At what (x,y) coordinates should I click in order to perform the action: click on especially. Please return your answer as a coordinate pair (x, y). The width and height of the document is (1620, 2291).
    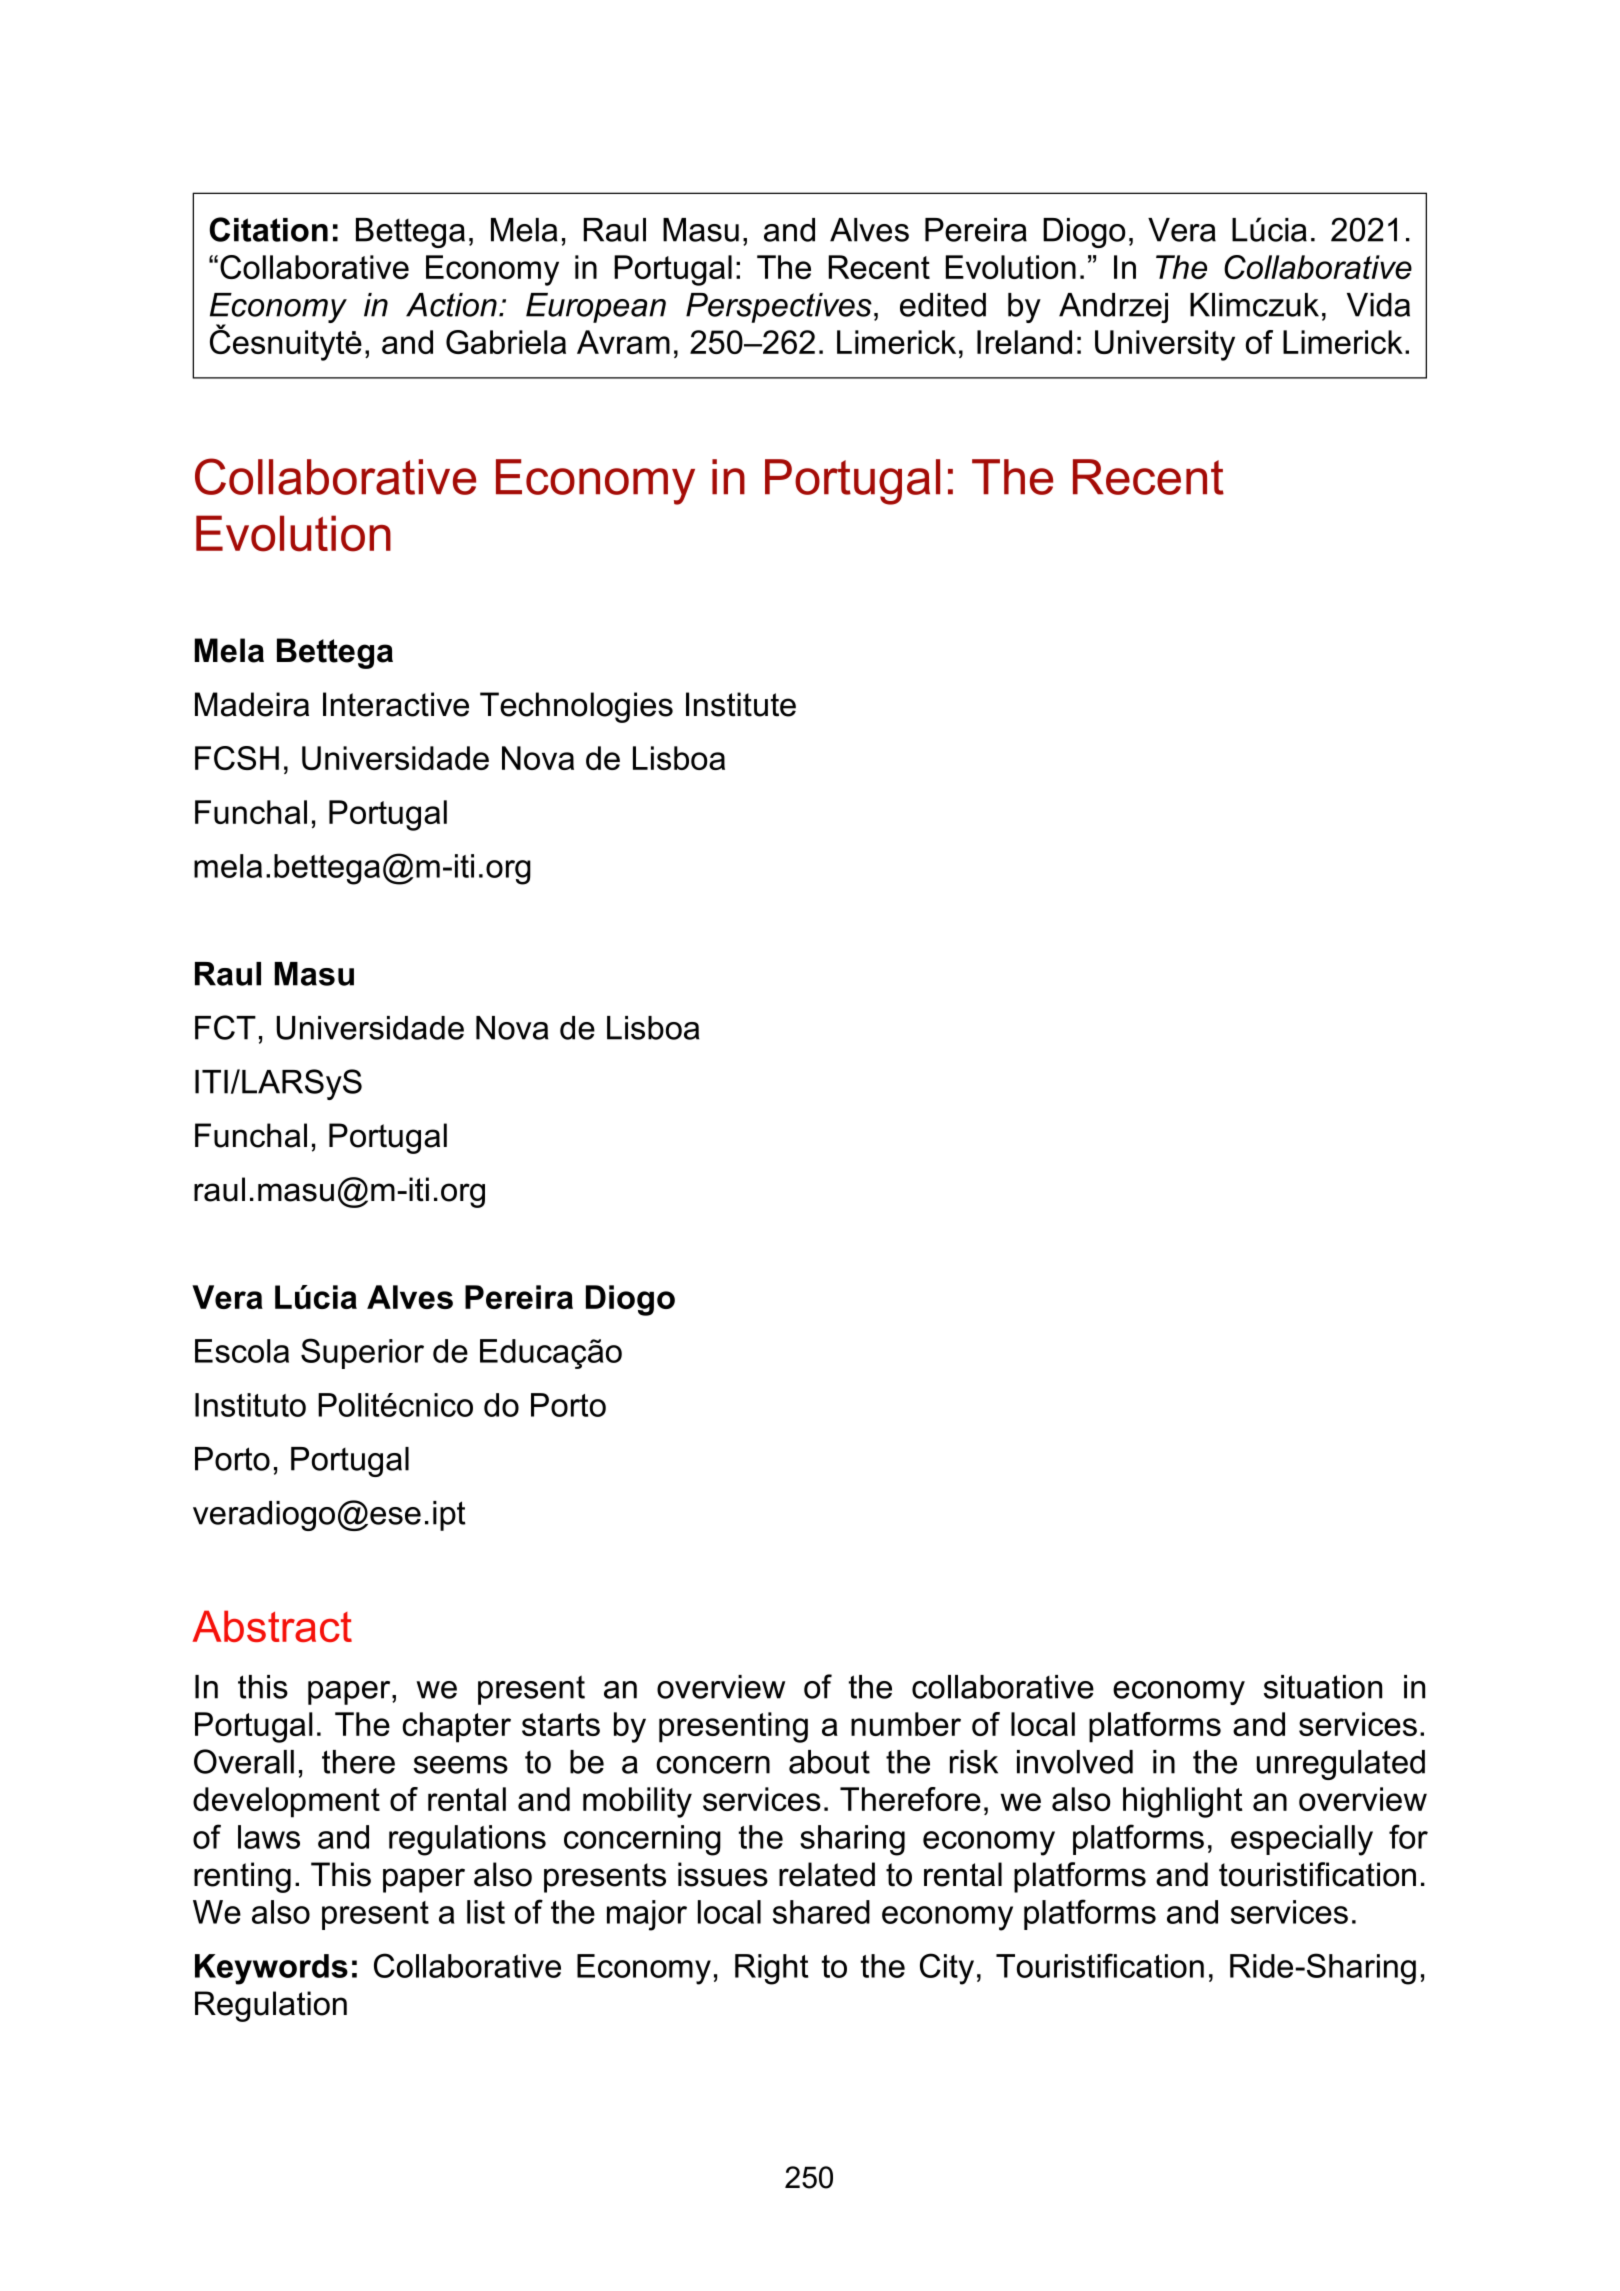
    Looking at the image, I should click on (1302, 1840).
